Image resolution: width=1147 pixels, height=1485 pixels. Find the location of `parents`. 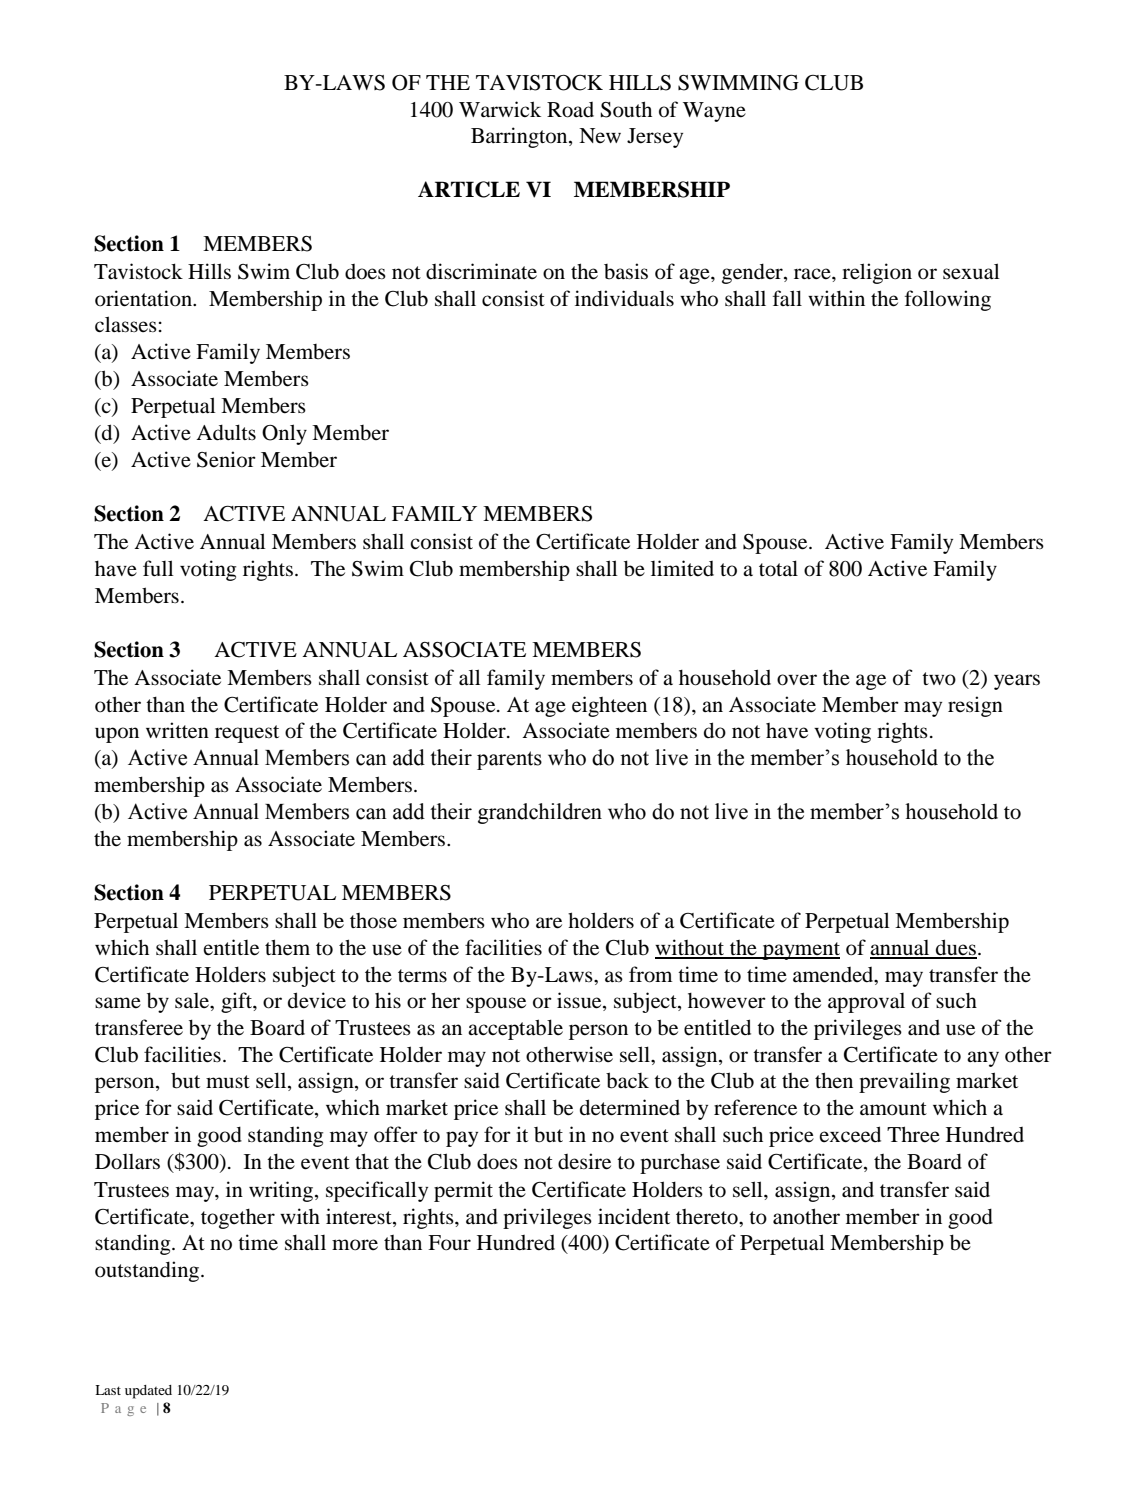

parents is located at coordinates (509, 760).
